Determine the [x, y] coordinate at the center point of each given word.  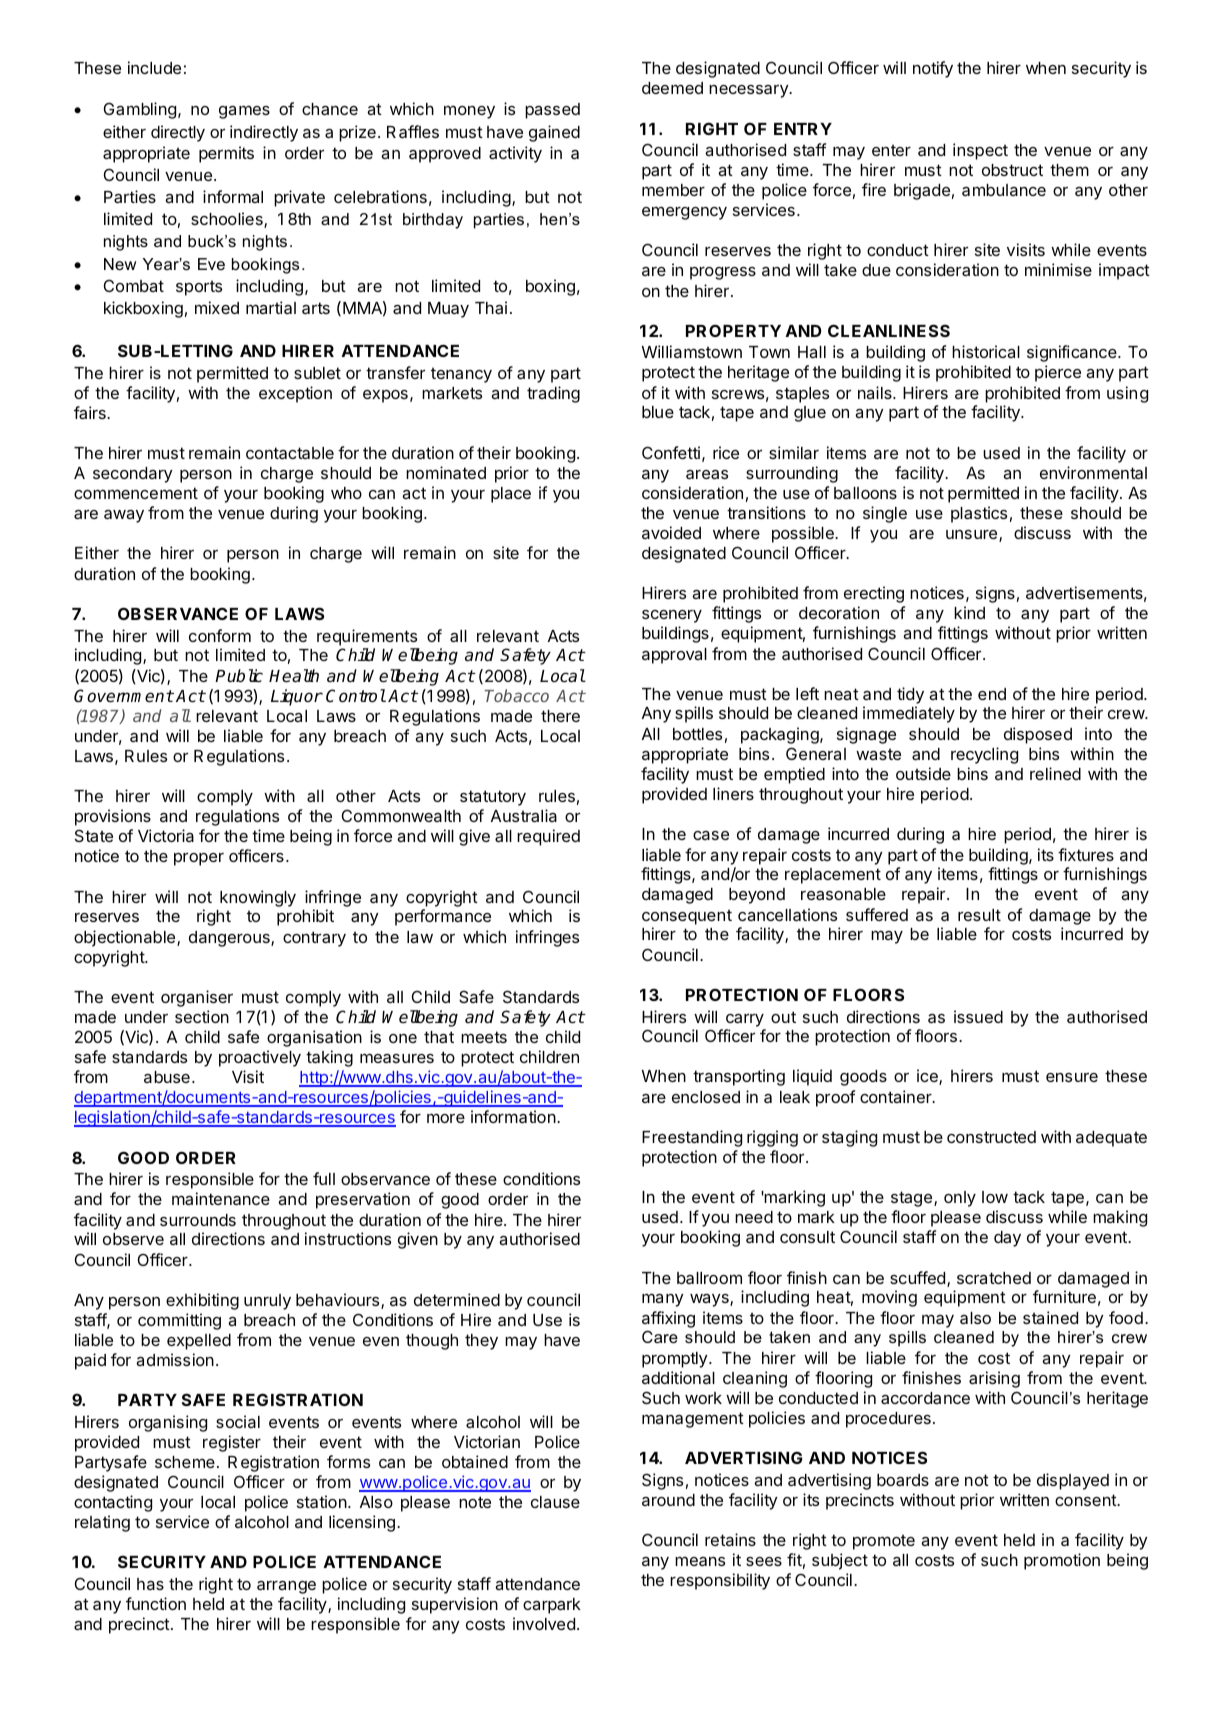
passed [552, 111]
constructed [991, 1137]
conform [220, 635]
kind [969, 612]
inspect [980, 151]
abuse [167, 1077]
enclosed [706, 1097]
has [150, 1584]
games [244, 112]
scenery [672, 616]
